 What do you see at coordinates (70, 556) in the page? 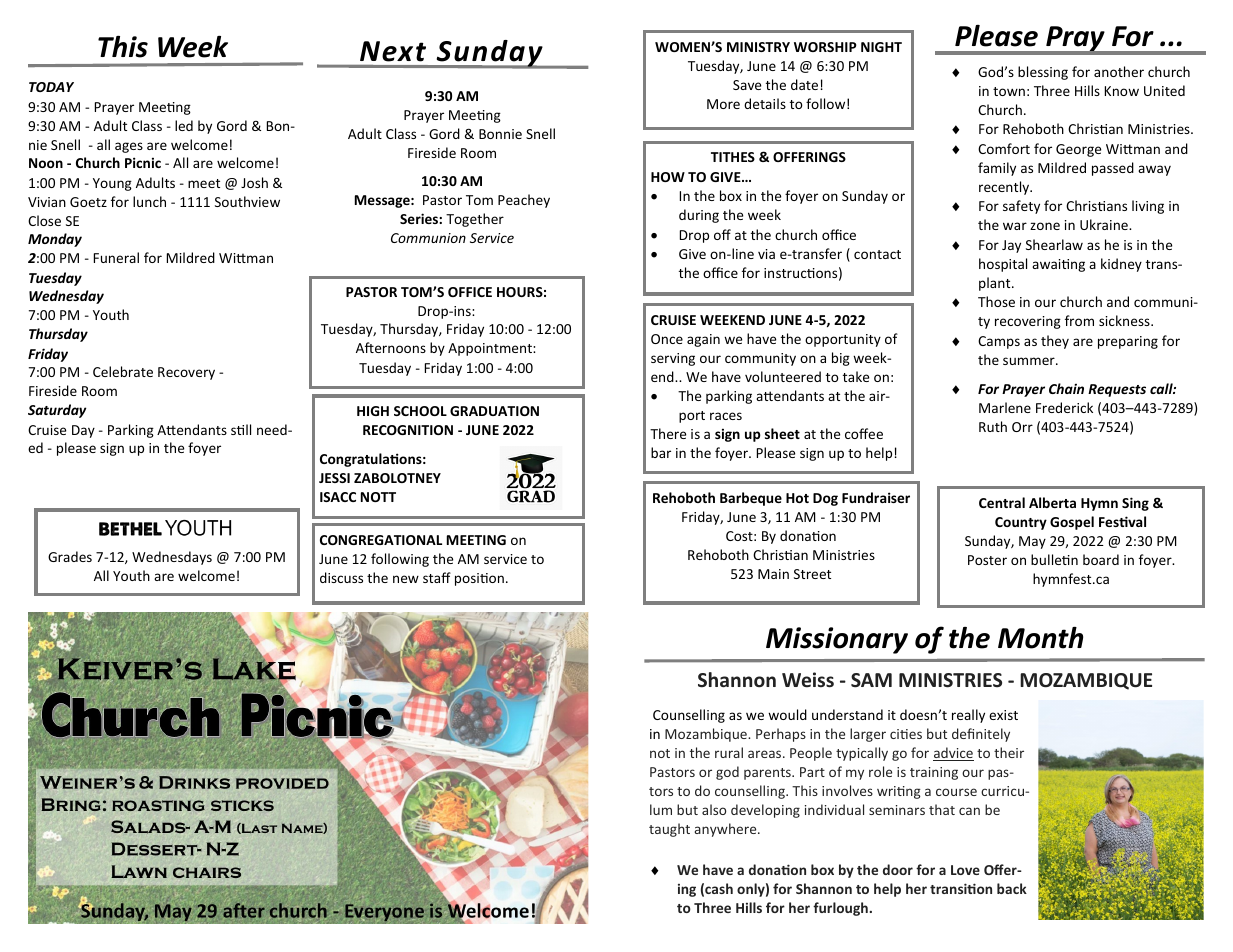
I see `Grades` at bounding box center [70, 556].
